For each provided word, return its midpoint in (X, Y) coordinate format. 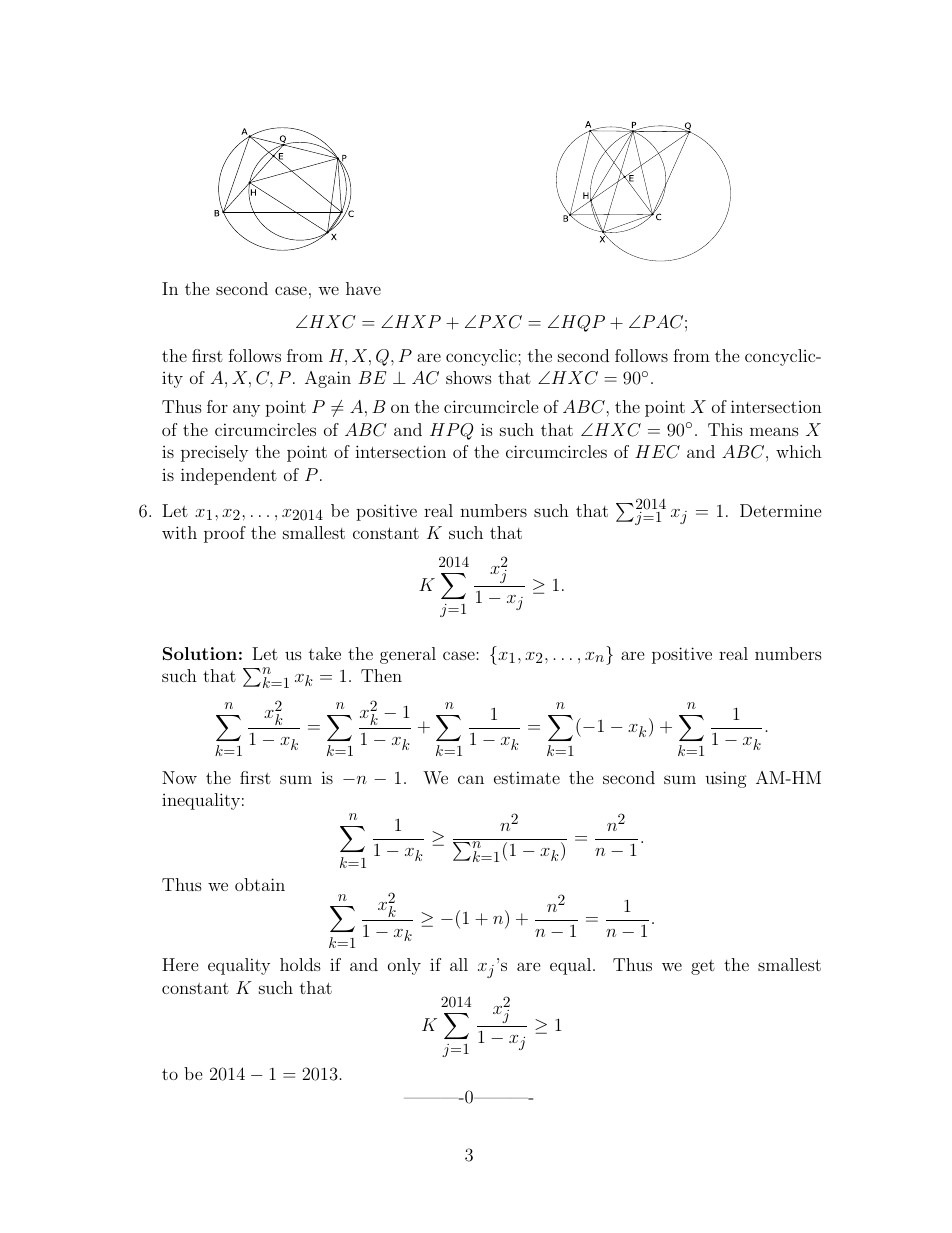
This (725, 429)
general (408, 655)
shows (469, 377)
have (363, 288)
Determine (781, 510)
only (404, 966)
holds (300, 964)
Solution (200, 653)
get (703, 967)
